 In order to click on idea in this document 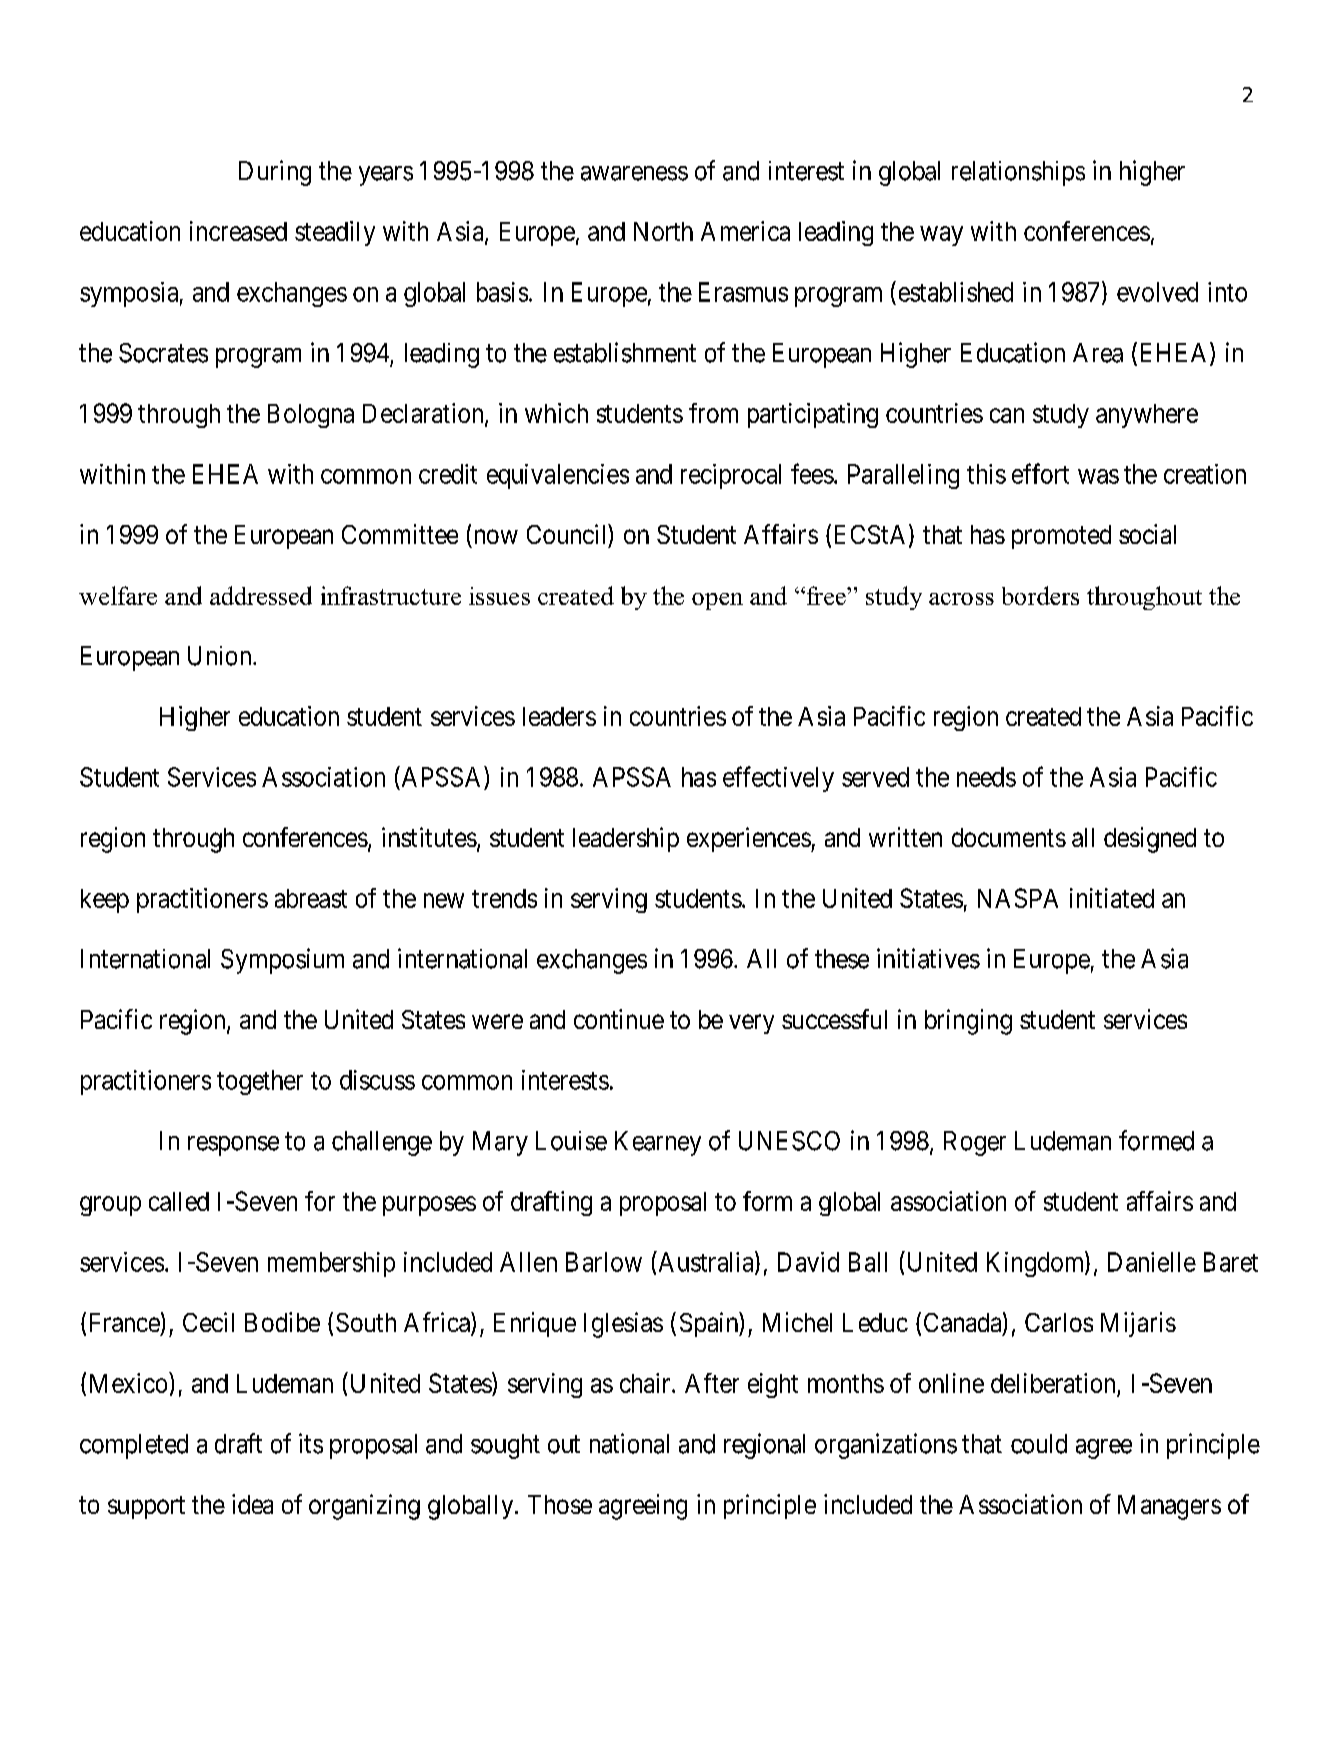, I will do `click(252, 1504)`.
